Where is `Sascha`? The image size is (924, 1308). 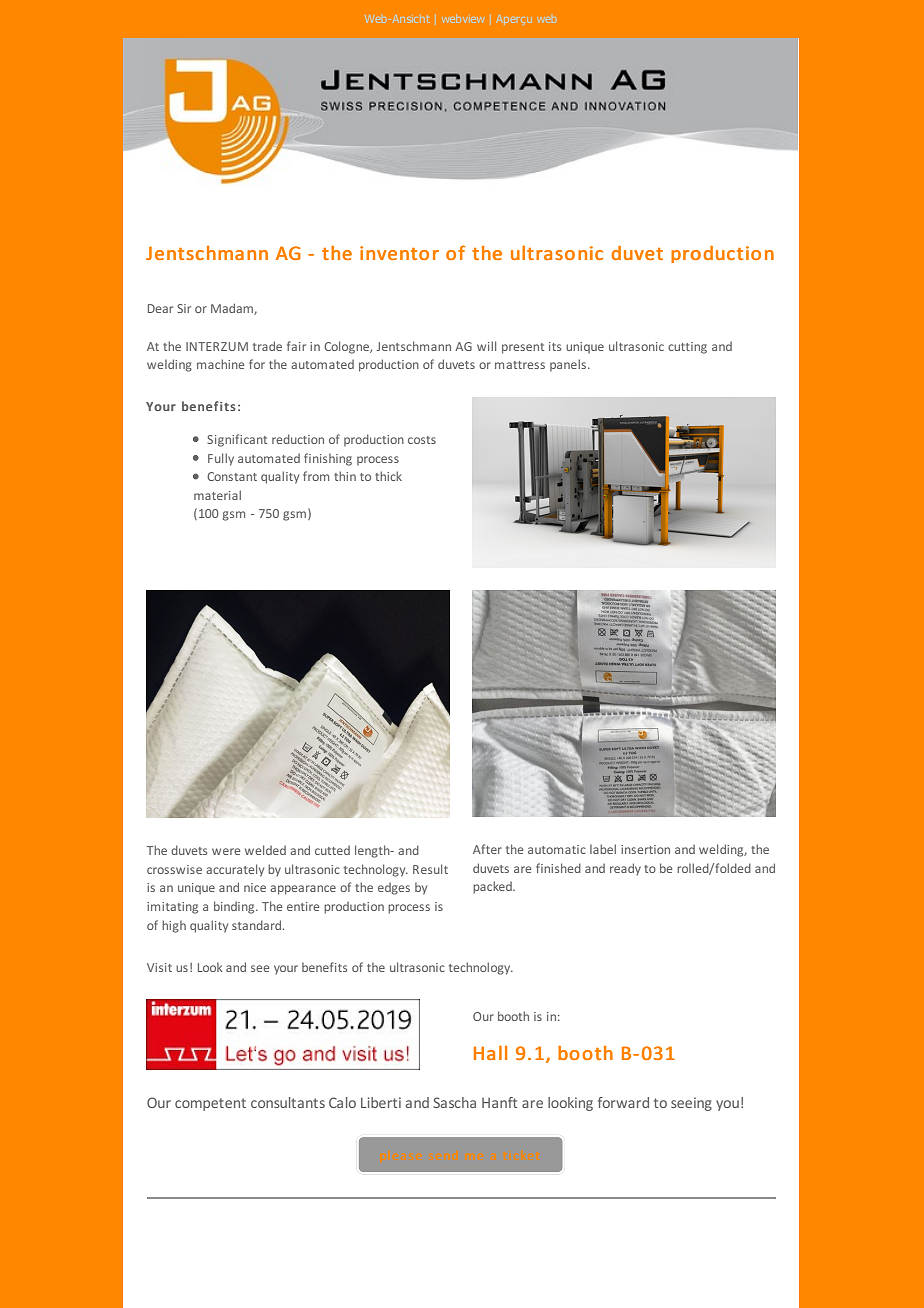
Sascha is located at coordinates (454, 1102).
